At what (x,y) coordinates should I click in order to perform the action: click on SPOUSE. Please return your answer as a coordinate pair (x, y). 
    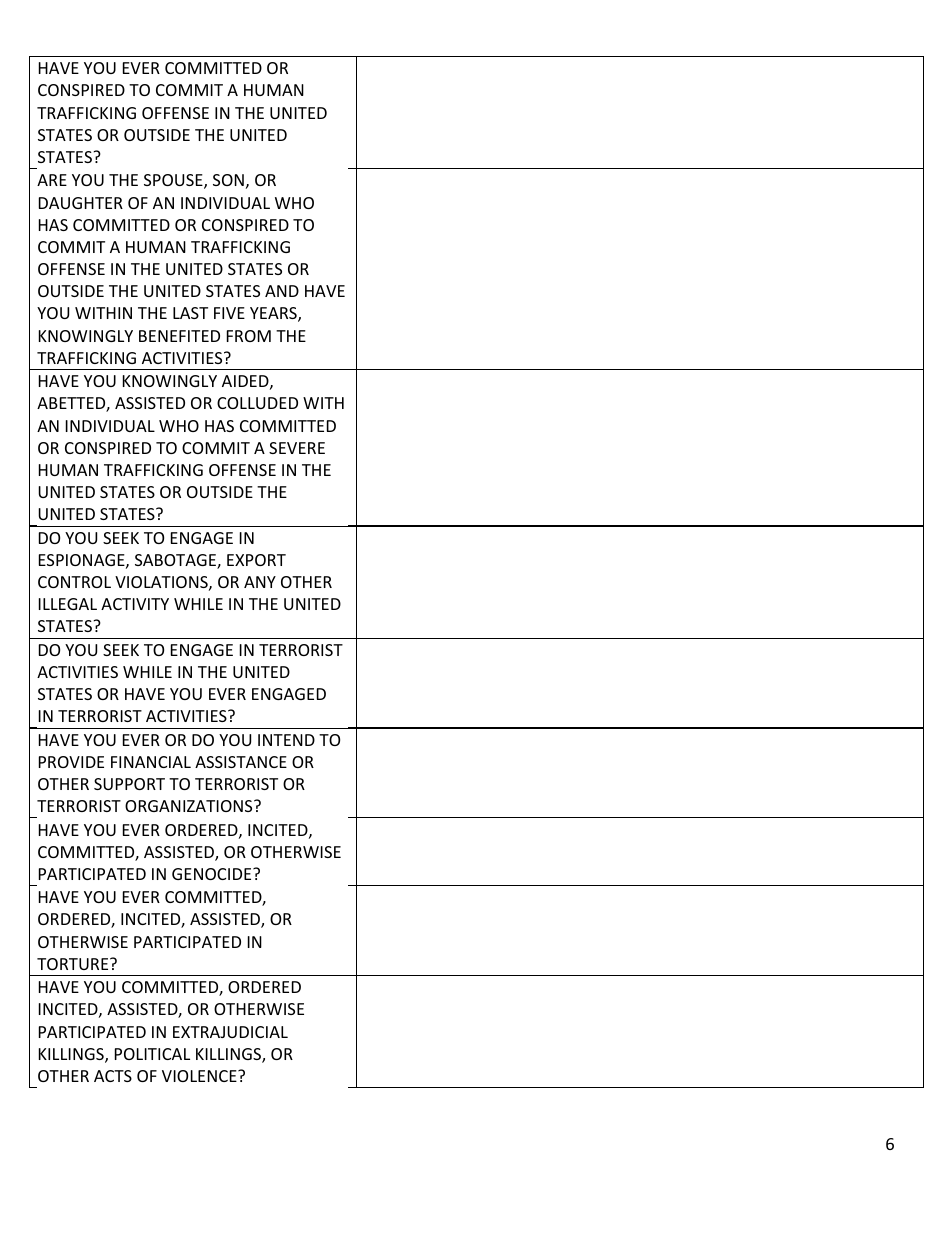
    Looking at the image, I should click on (174, 181).
